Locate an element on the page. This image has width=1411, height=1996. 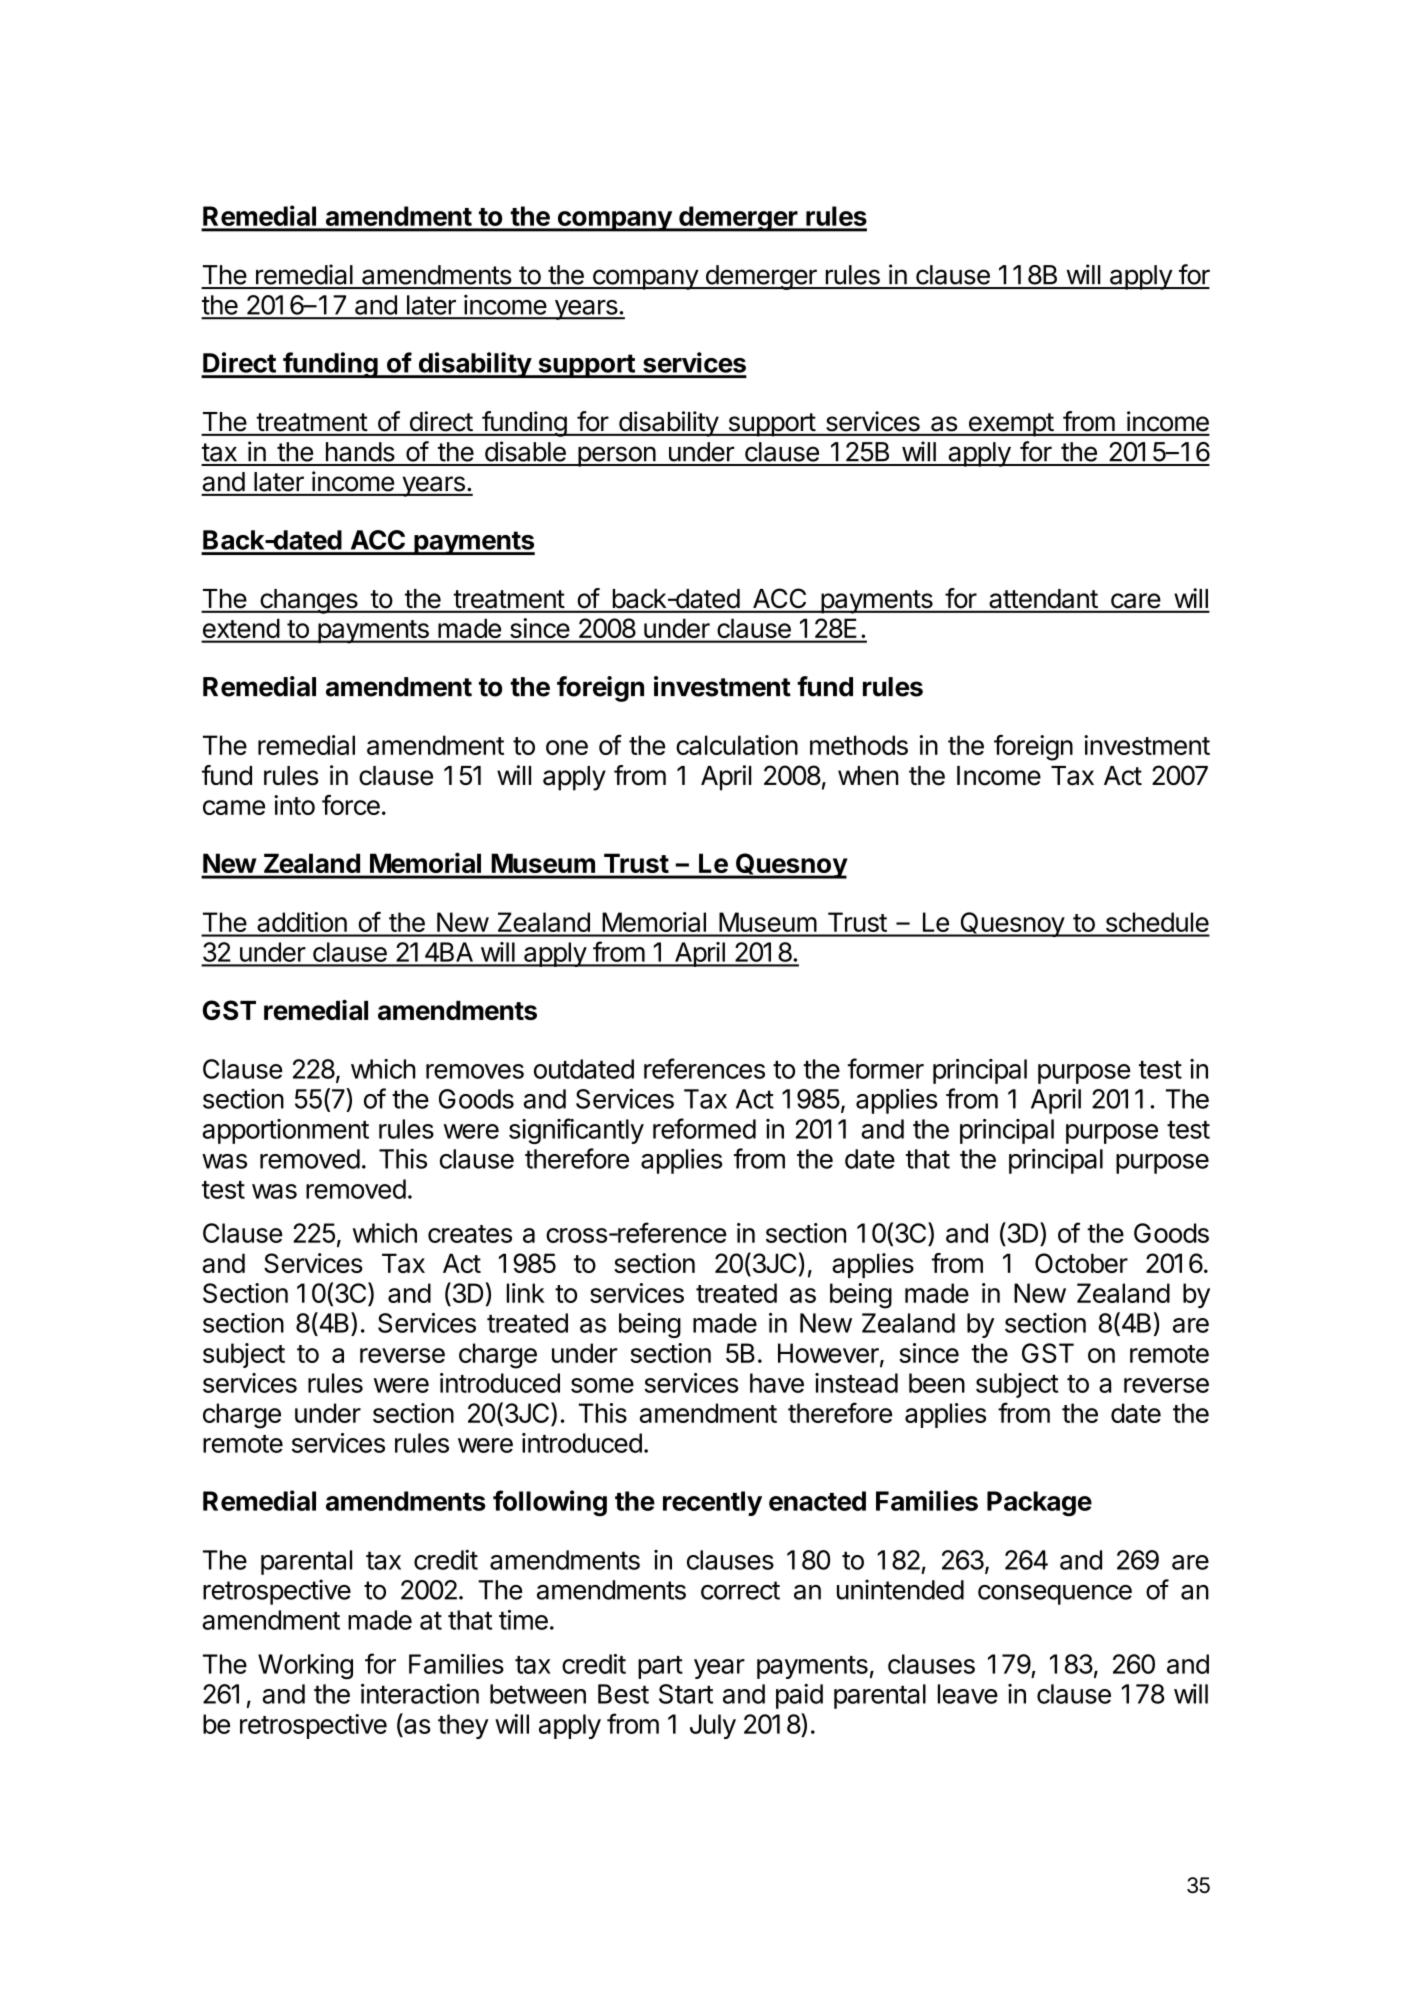
force is located at coordinates (351, 805).
